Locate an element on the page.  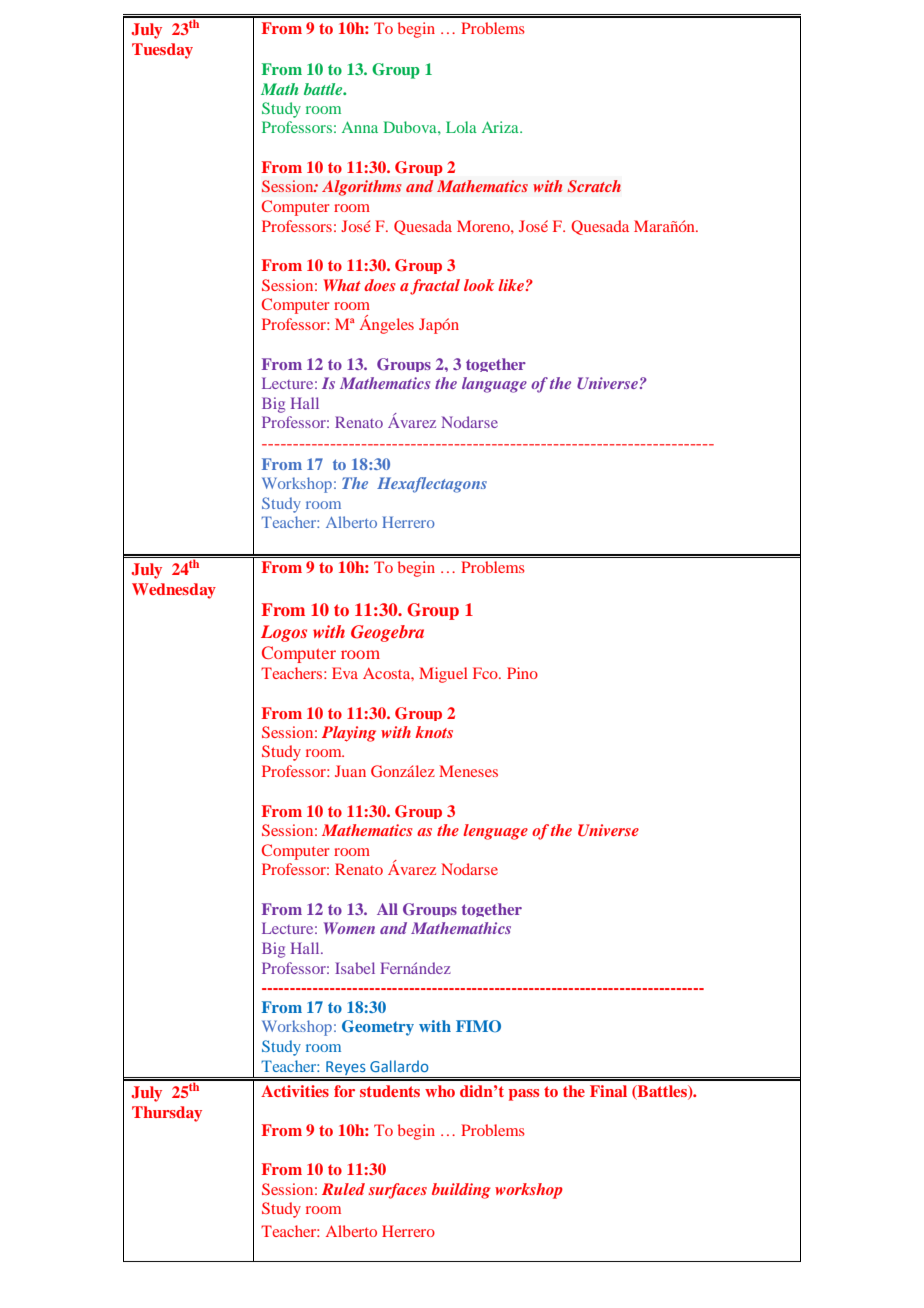
Juan is located at coordinates (350, 771).
